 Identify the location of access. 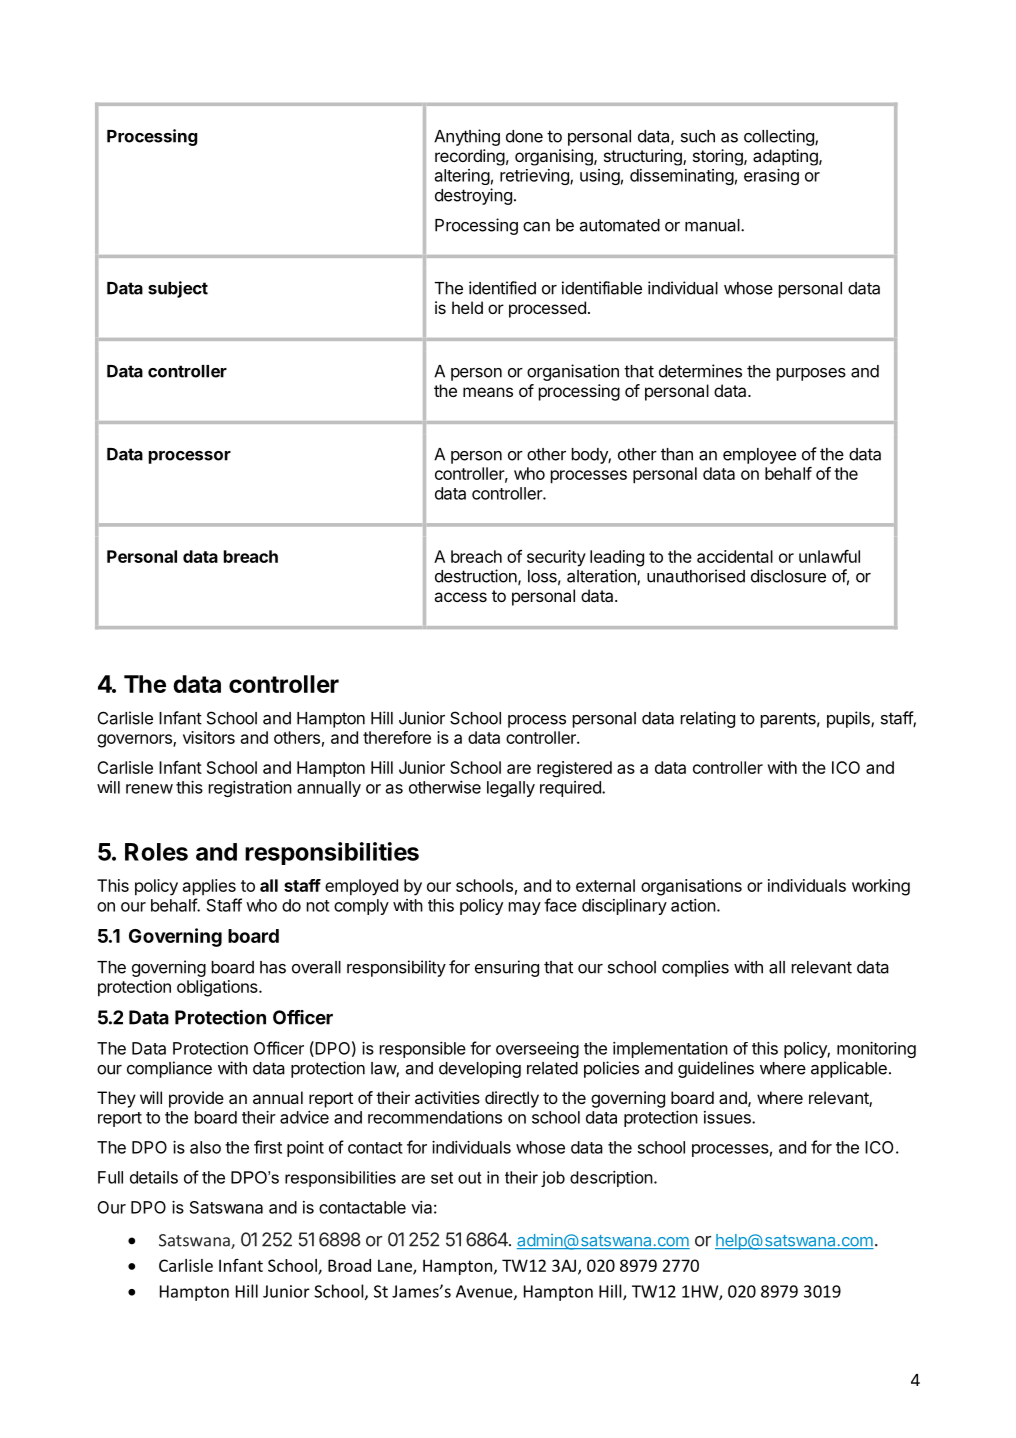
(460, 597).
